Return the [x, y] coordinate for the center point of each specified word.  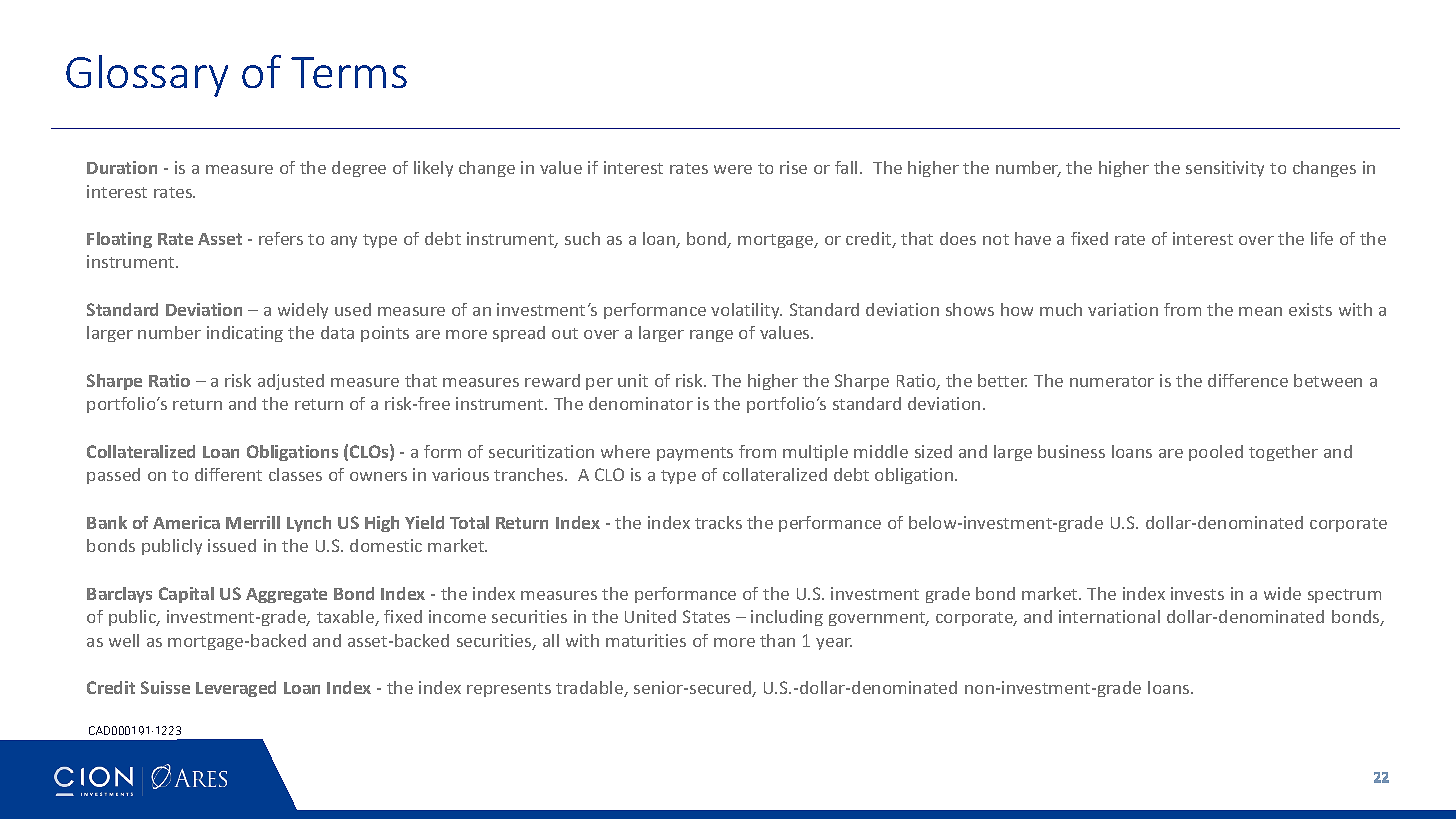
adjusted [291, 382]
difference [1248, 380]
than [777, 640]
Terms [349, 72]
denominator [641, 403]
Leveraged [236, 689]
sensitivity [1225, 169]
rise [793, 167]
